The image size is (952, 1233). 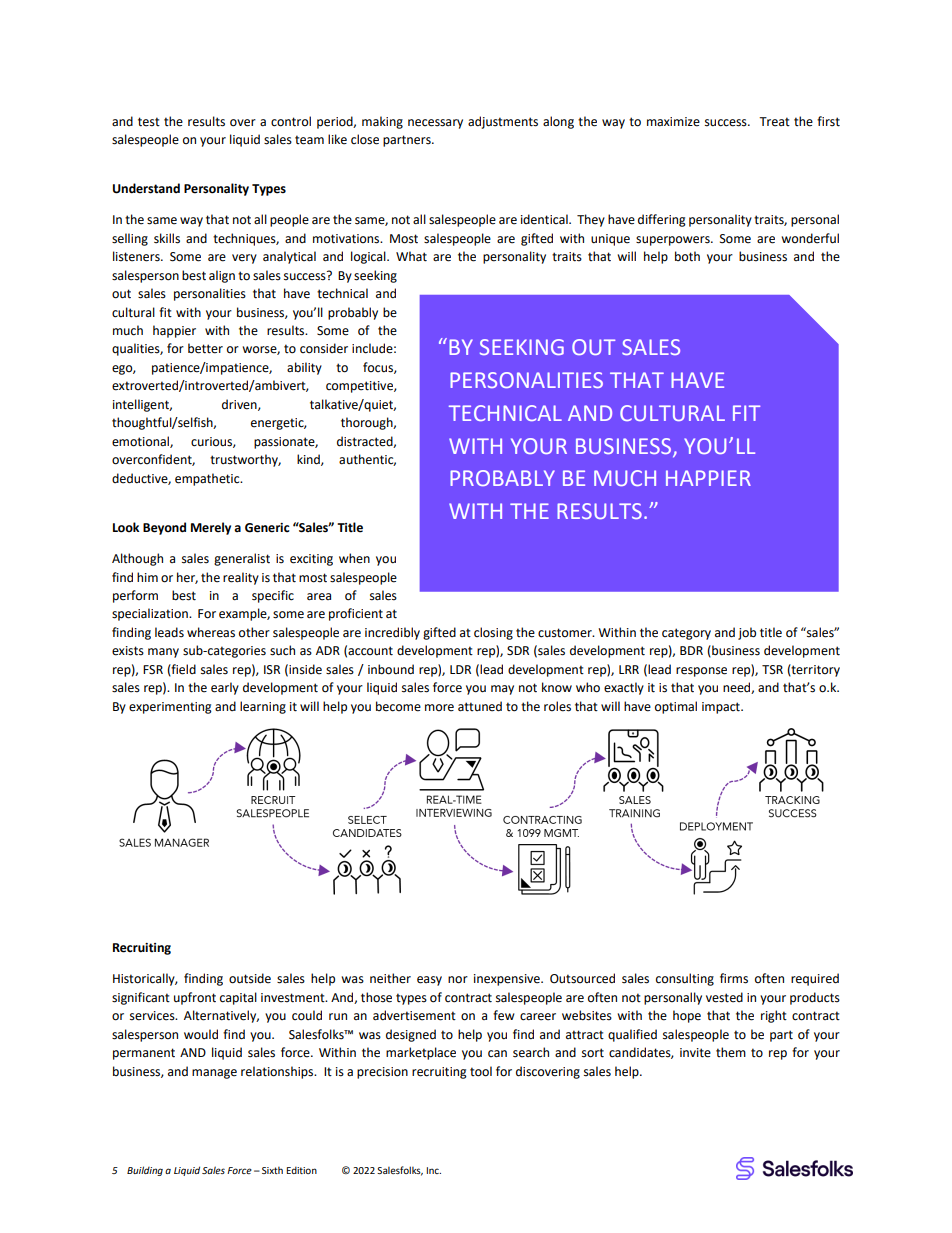 I want to click on empathetic, so click(x=208, y=479).
